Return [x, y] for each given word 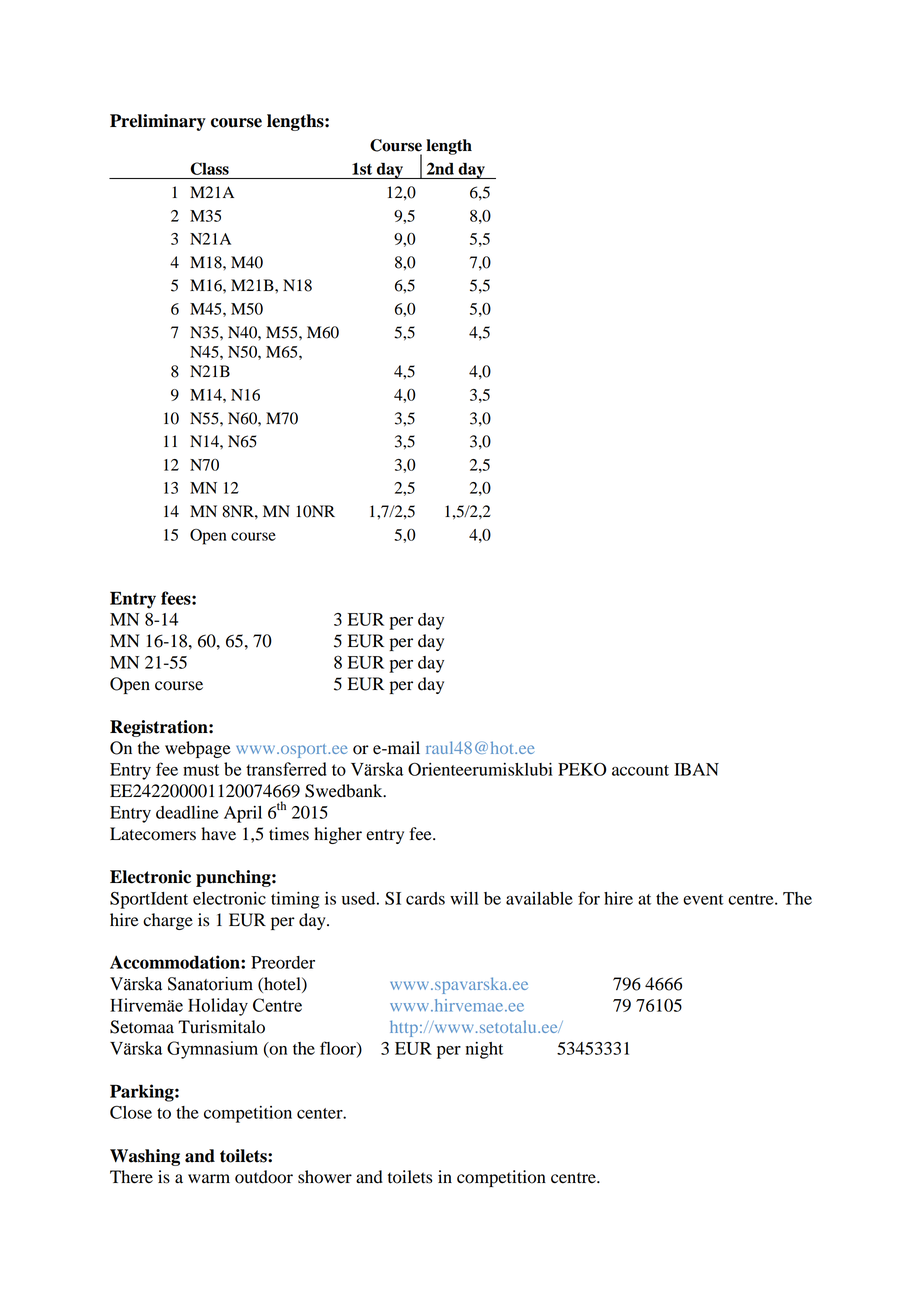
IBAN [696, 769]
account [640, 770]
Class [210, 168]
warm [209, 1178]
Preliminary [158, 122]
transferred [286, 769]
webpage [198, 749]
